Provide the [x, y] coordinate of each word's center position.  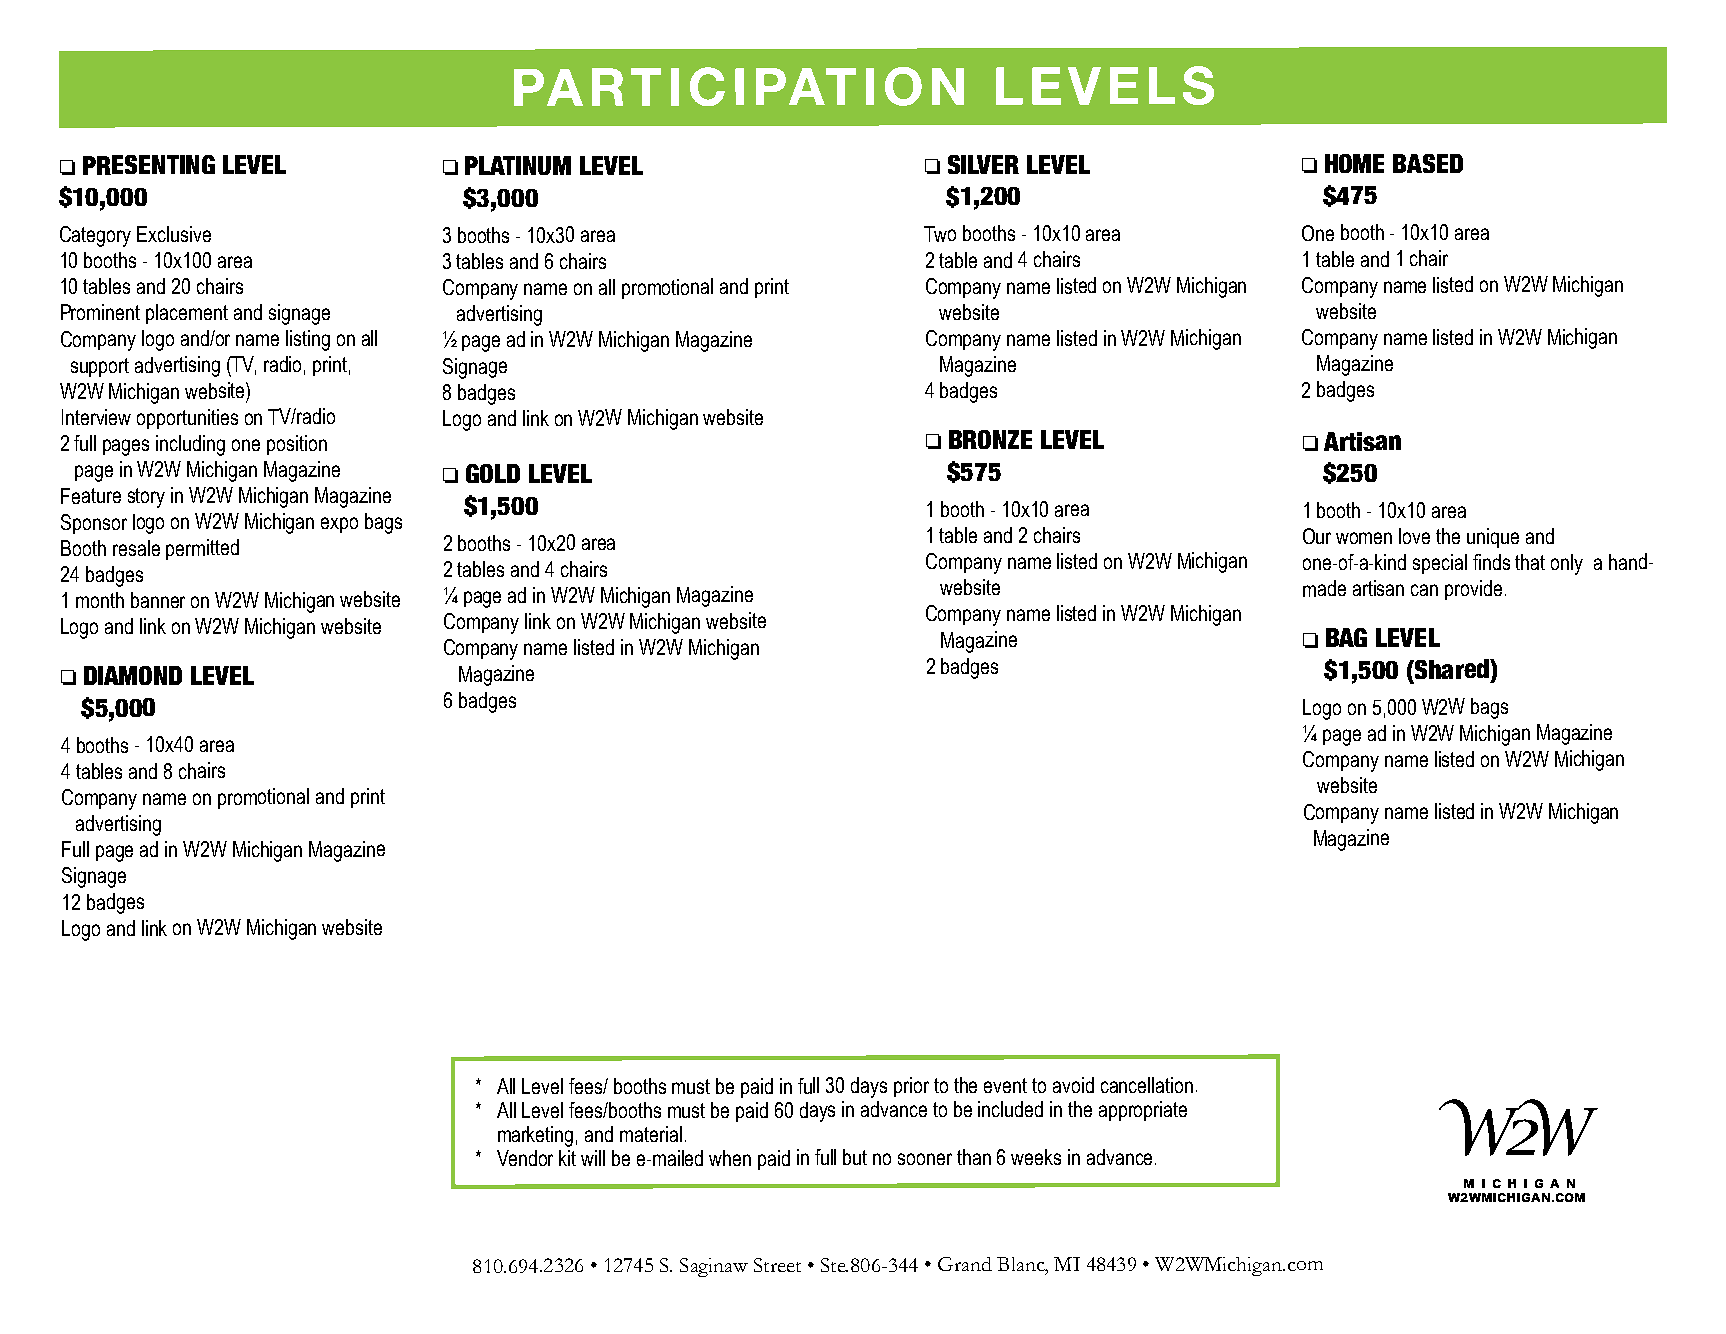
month [100, 600]
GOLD [493, 473]
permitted [202, 549]
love [1414, 536]
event [1005, 1085]
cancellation [1147, 1085]
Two [940, 234]
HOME [1354, 163]
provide [1473, 590]
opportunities [187, 419]
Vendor [525, 1158]
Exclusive [174, 234]
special [1440, 564]
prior [911, 1087]
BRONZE [990, 439]
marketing [535, 1136]
